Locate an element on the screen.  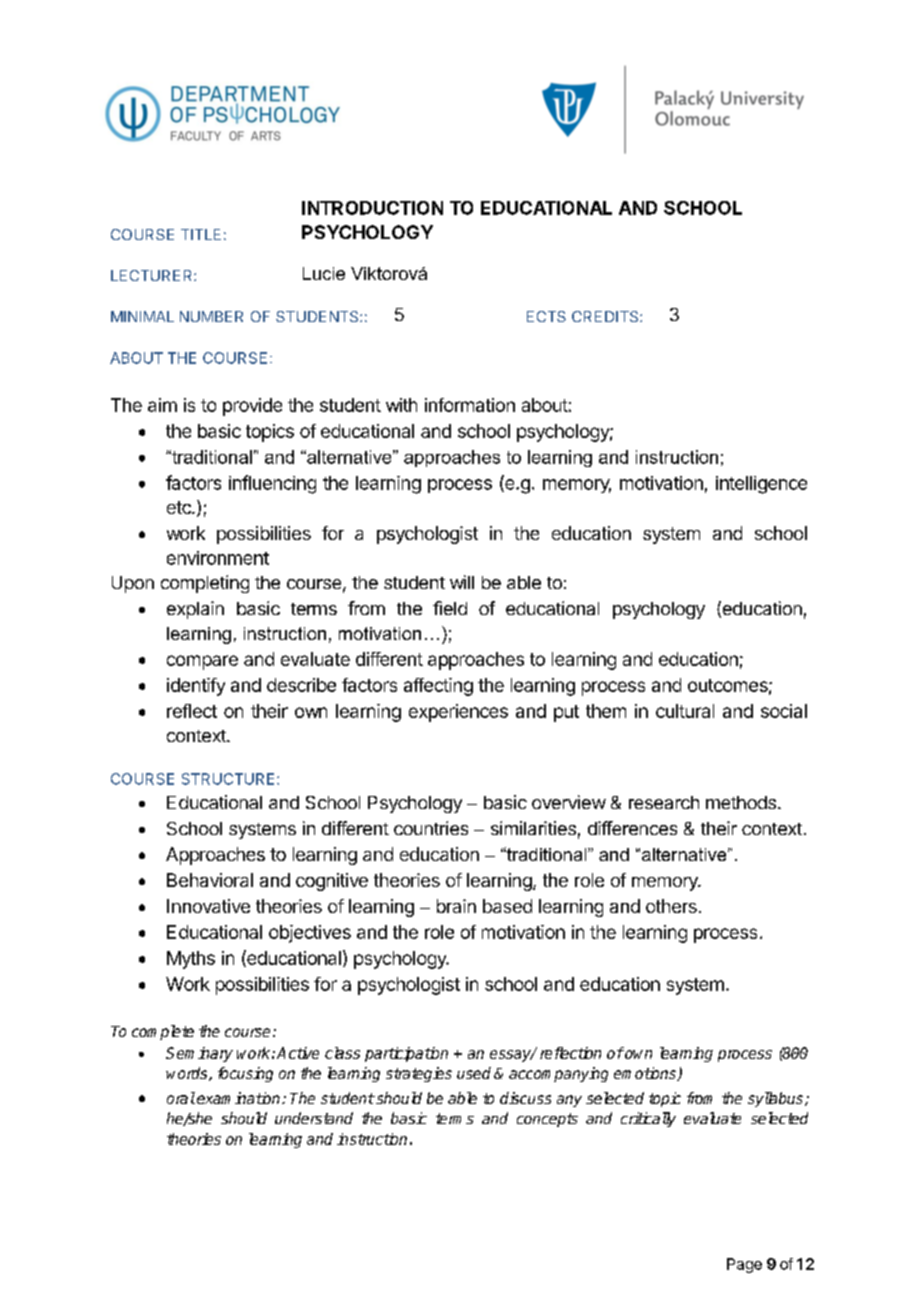
concepts is located at coordinates (547, 1120).
